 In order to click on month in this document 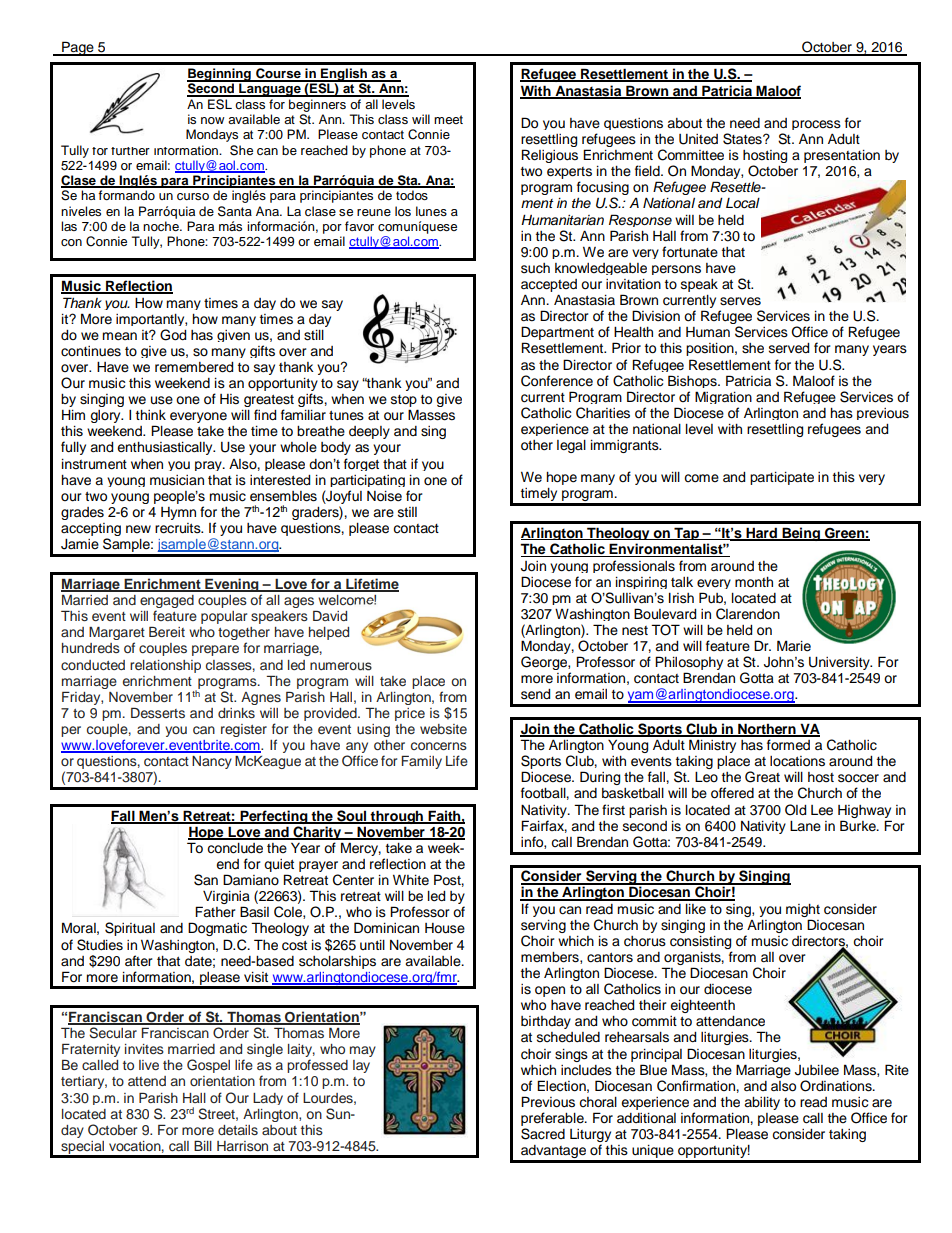, I will do `click(754, 582)`.
